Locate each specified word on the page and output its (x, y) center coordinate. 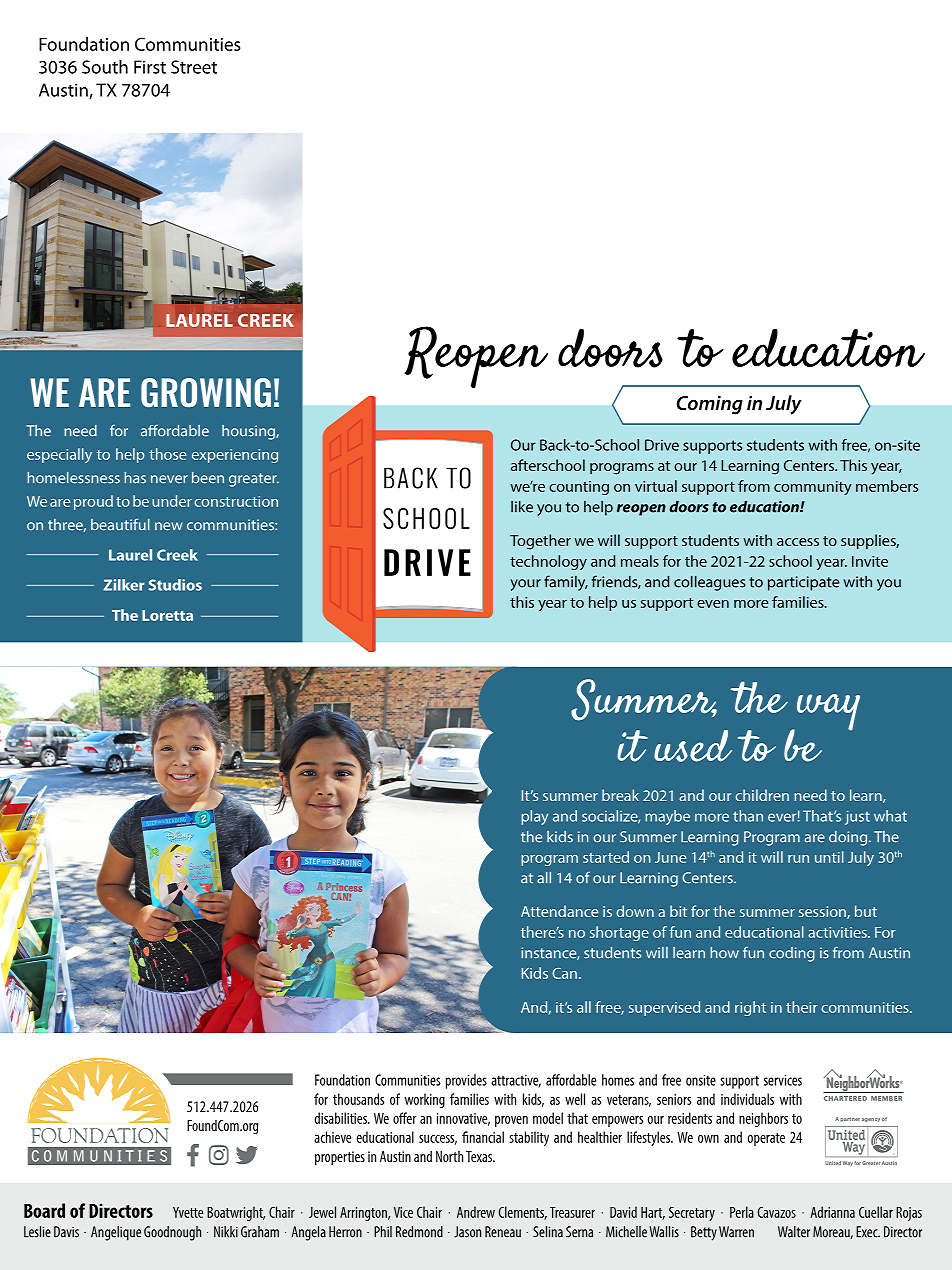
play (534, 817)
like (522, 506)
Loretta (167, 615)
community (813, 488)
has (135, 478)
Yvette (188, 1212)
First (150, 67)
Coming (709, 405)
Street (194, 67)
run (798, 859)
